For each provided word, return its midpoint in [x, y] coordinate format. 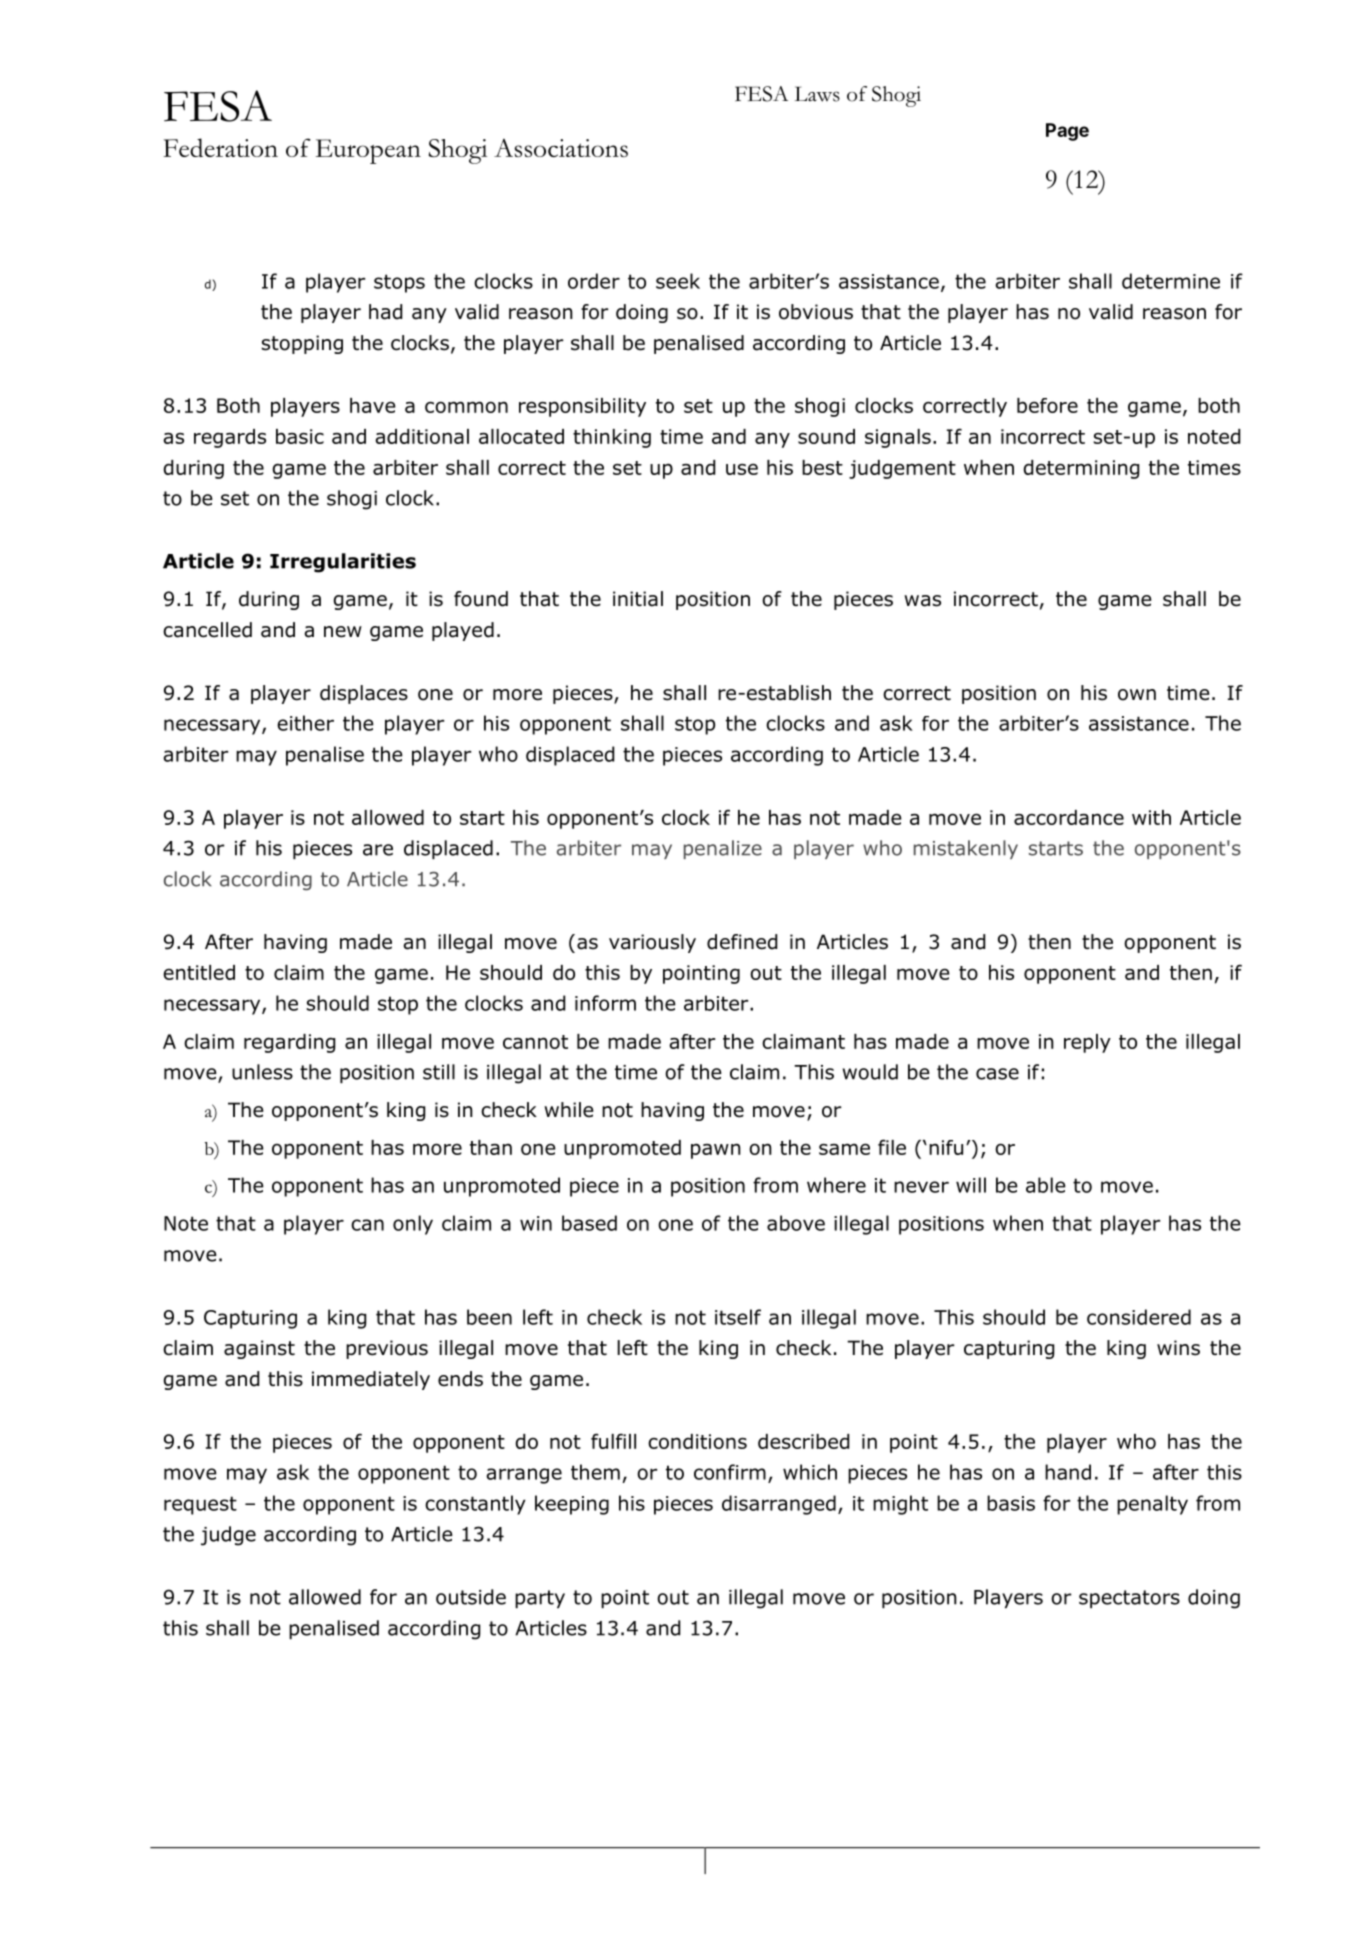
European [368, 151]
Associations [561, 148]
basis [1011, 1503]
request [200, 1505]
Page [1067, 132]
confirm [730, 1472]
